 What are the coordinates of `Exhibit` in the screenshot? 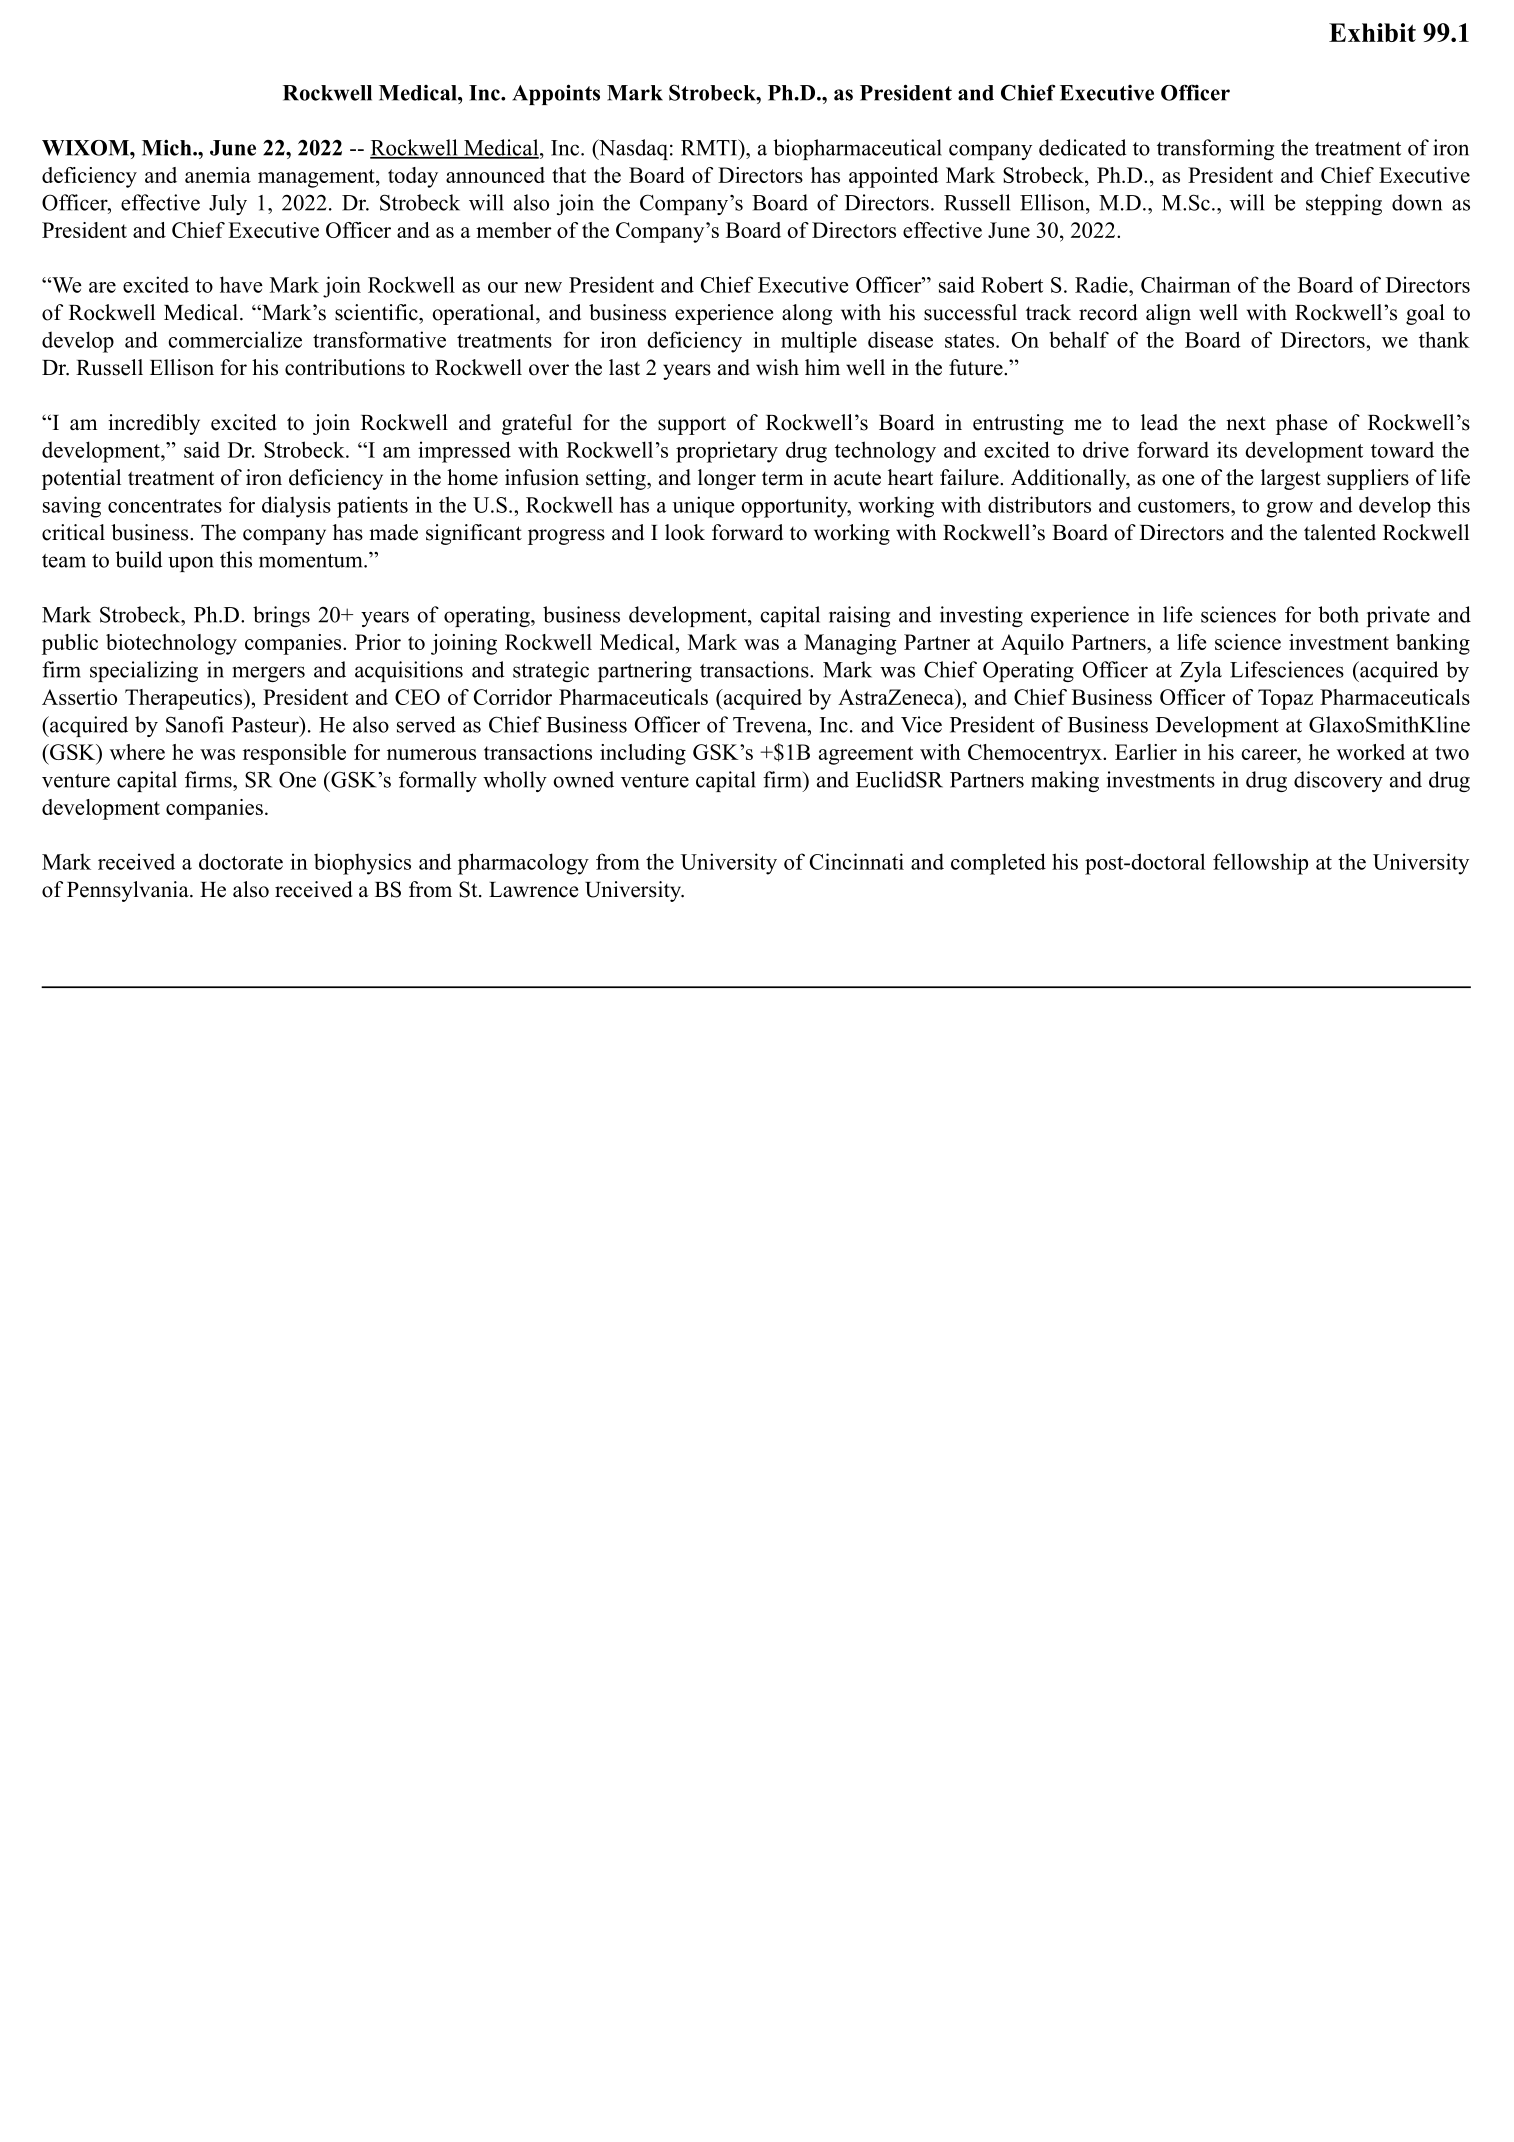 It's located at (1372, 32).
